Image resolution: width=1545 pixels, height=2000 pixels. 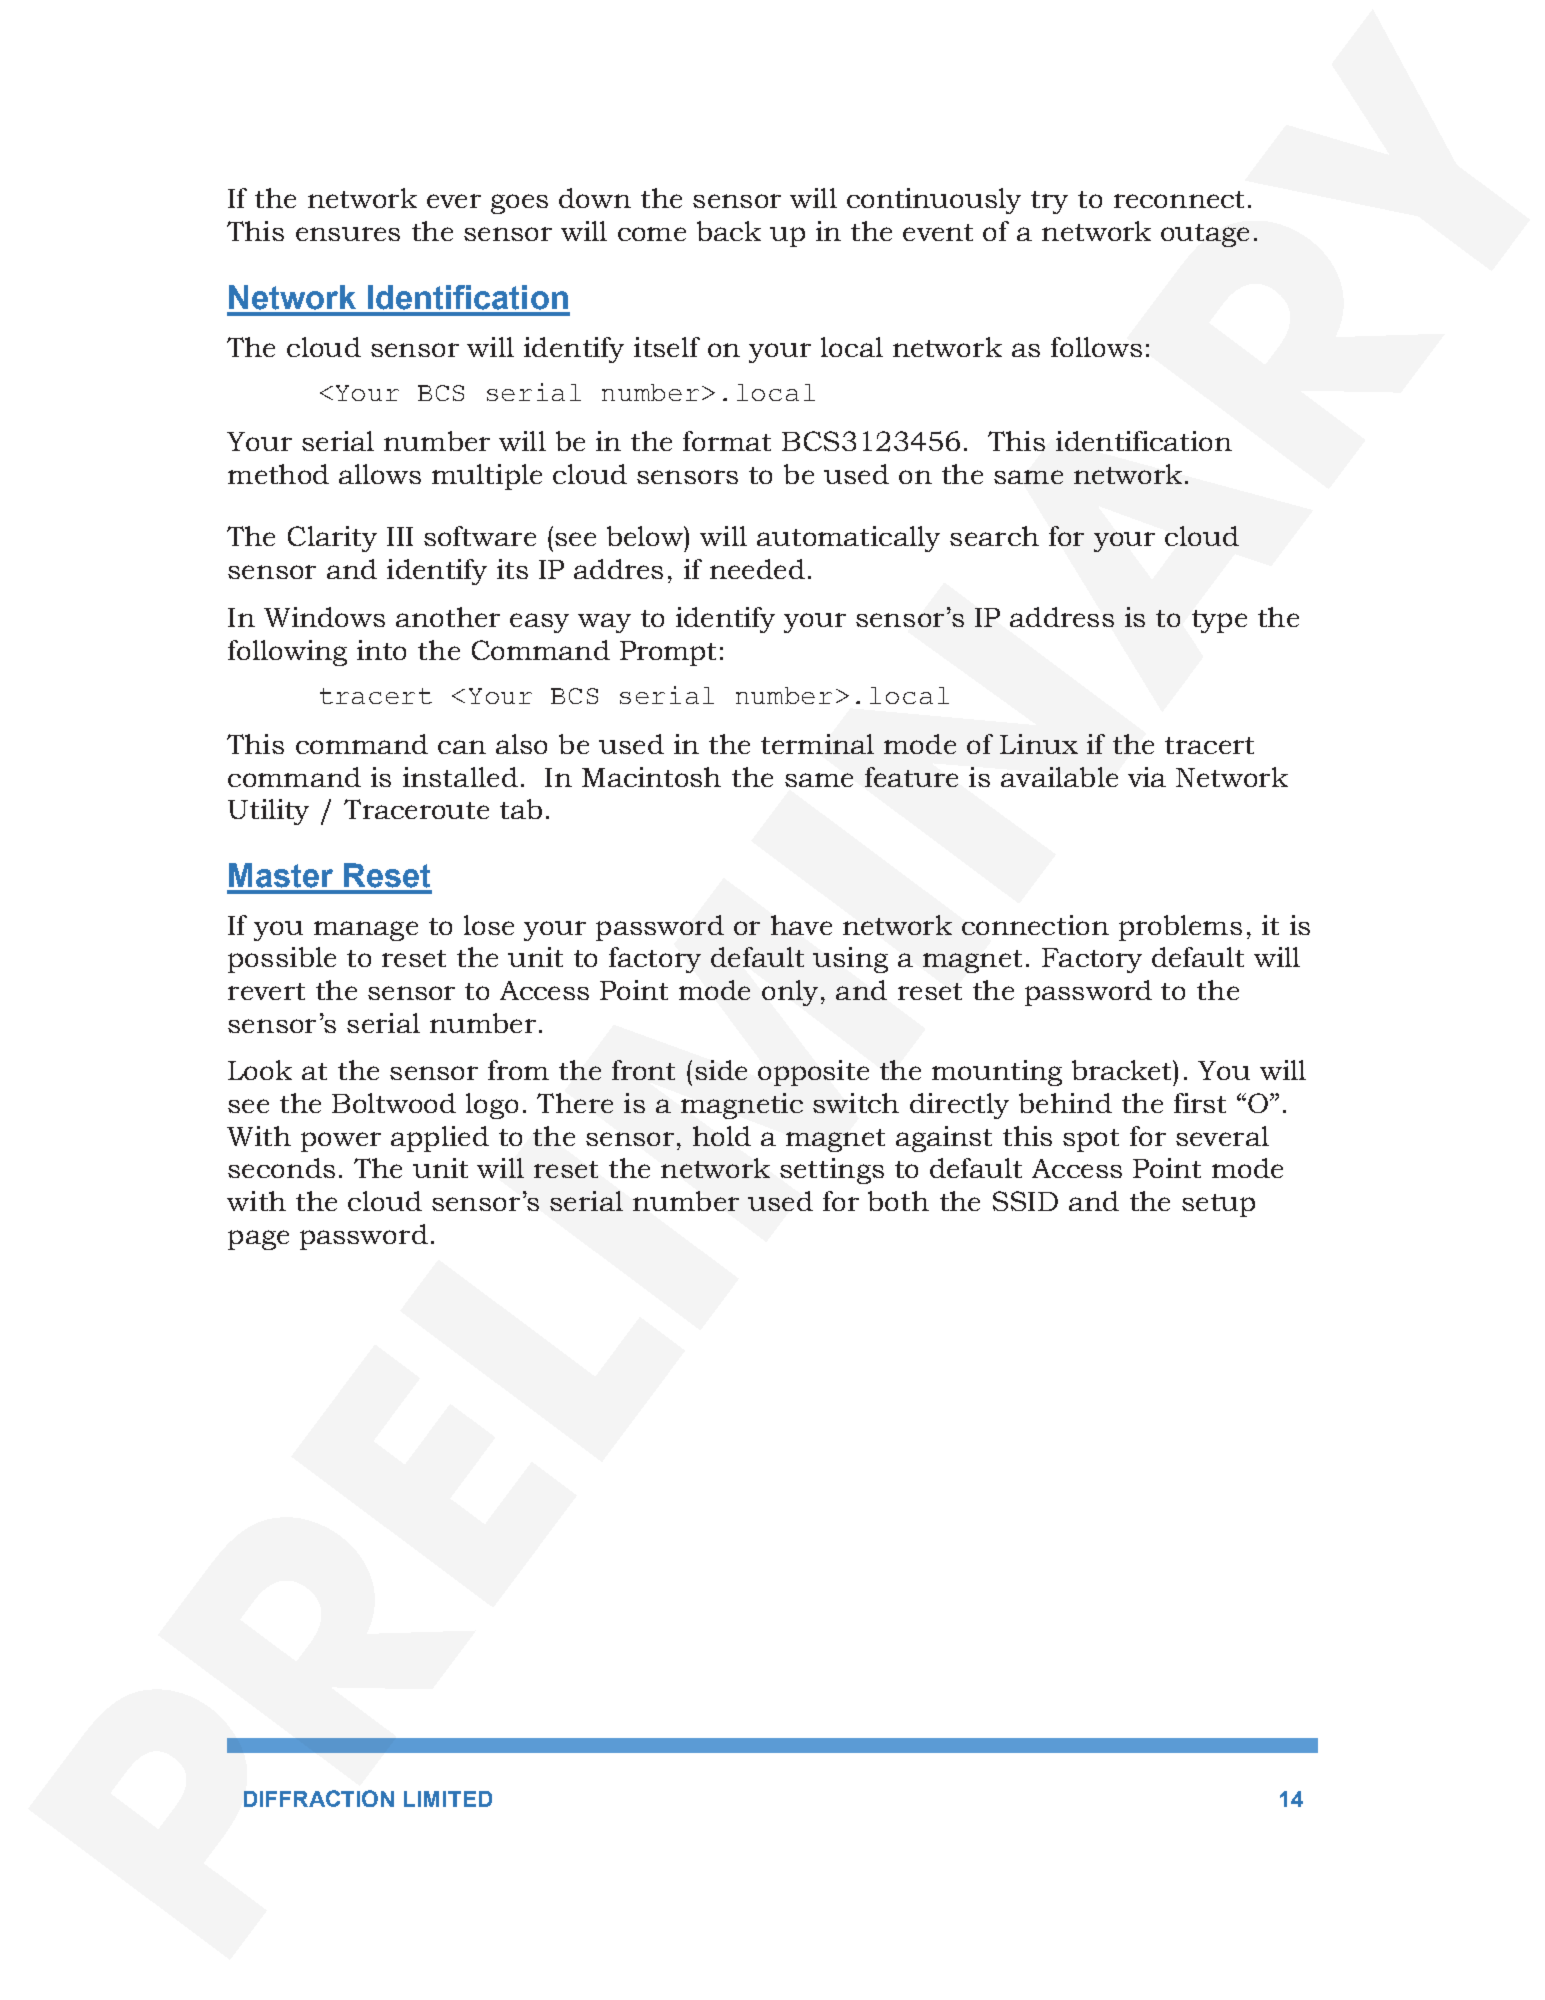 I want to click on DIFFRACTION, so click(x=319, y=1798).
